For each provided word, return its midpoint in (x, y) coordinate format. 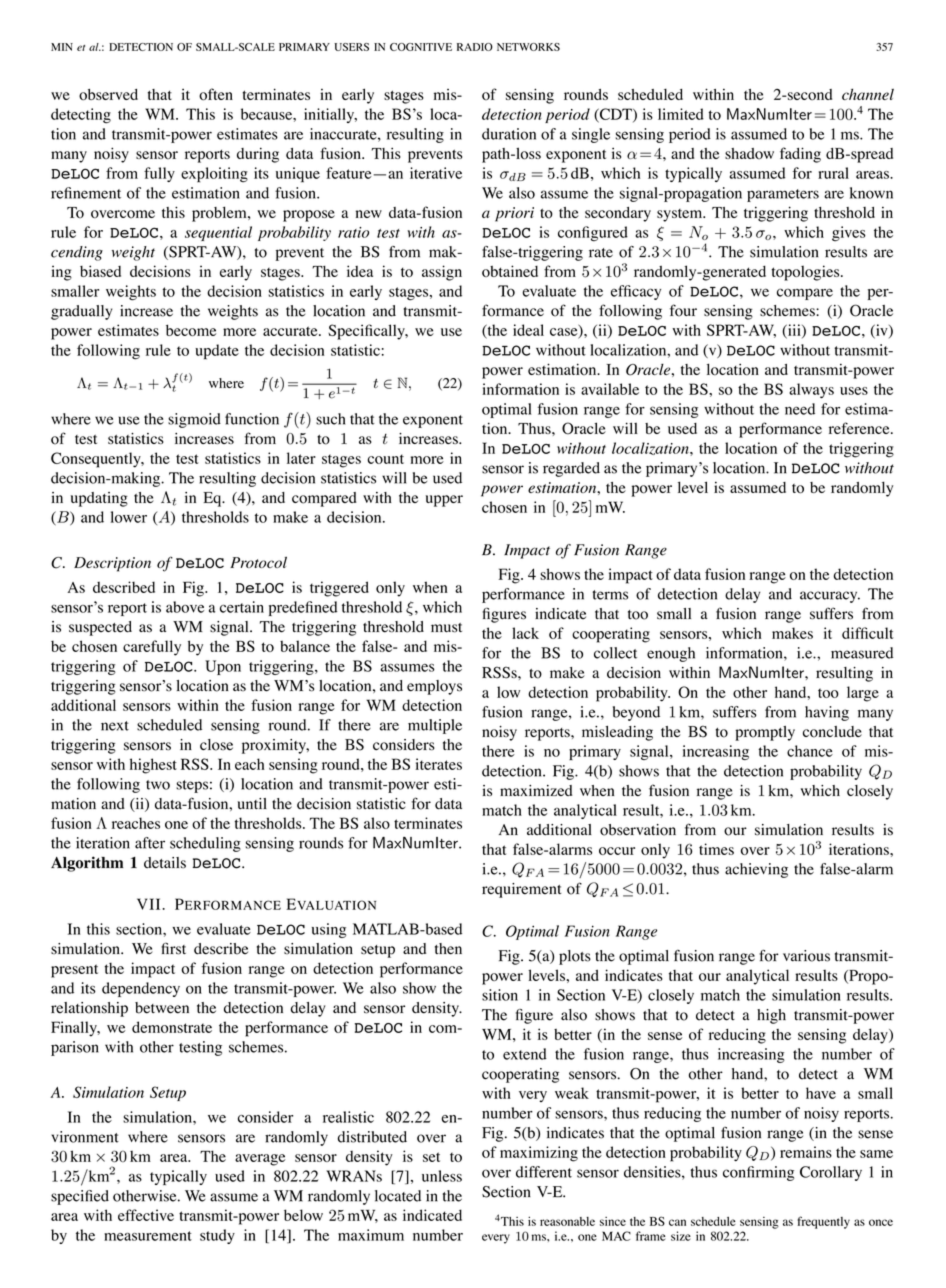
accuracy (830, 597)
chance (810, 751)
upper (444, 501)
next (115, 726)
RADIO (475, 47)
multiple (435, 726)
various (806, 956)
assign (442, 273)
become (191, 330)
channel (868, 94)
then (448, 949)
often (216, 94)
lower (129, 517)
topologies (806, 273)
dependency (141, 989)
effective (146, 1215)
